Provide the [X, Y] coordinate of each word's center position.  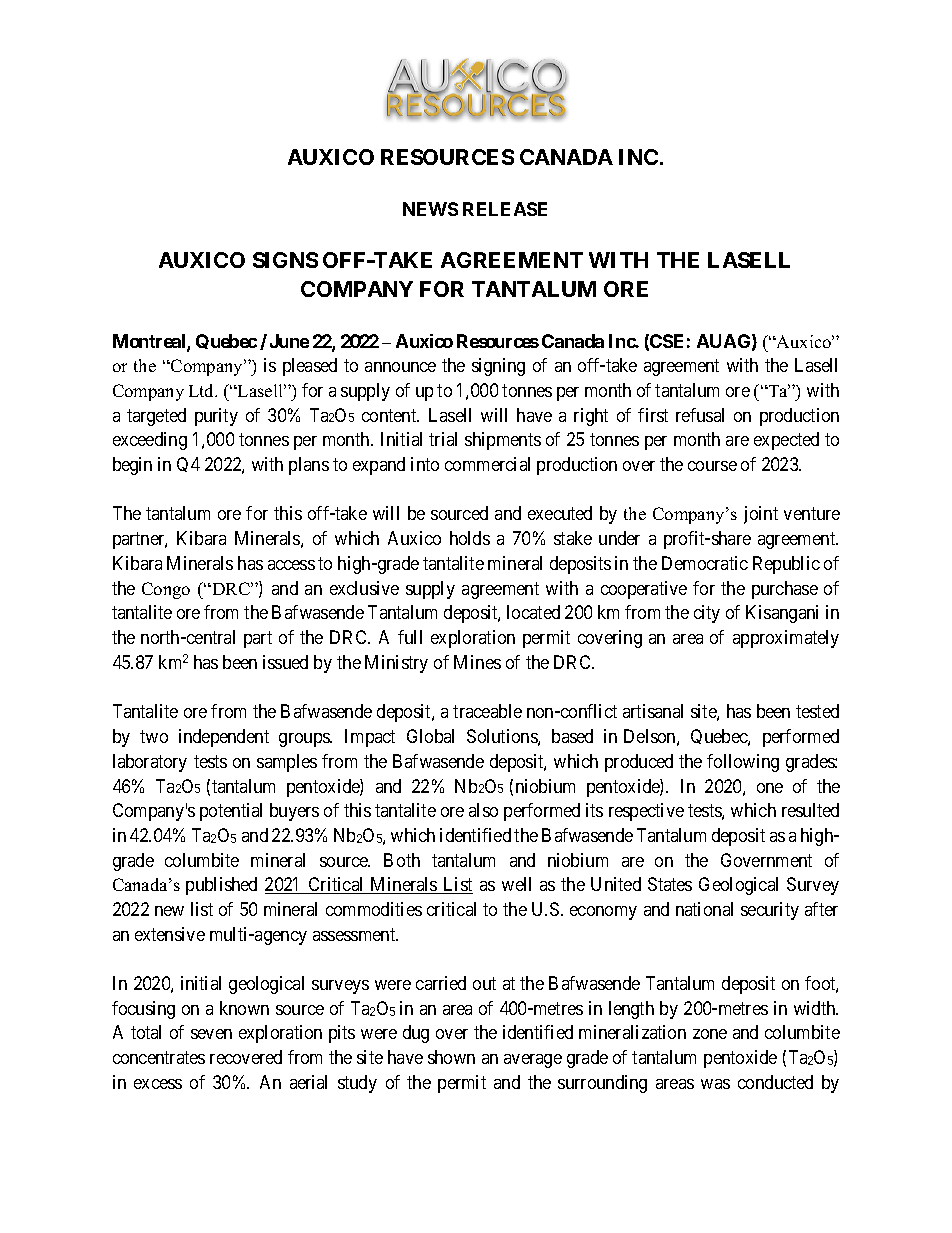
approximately [786, 639]
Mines [477, 662]
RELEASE [505, 209]
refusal [700, 415]
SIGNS [285, 260]
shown [451, 1057]
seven [211, 1034]
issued [285, 662]
